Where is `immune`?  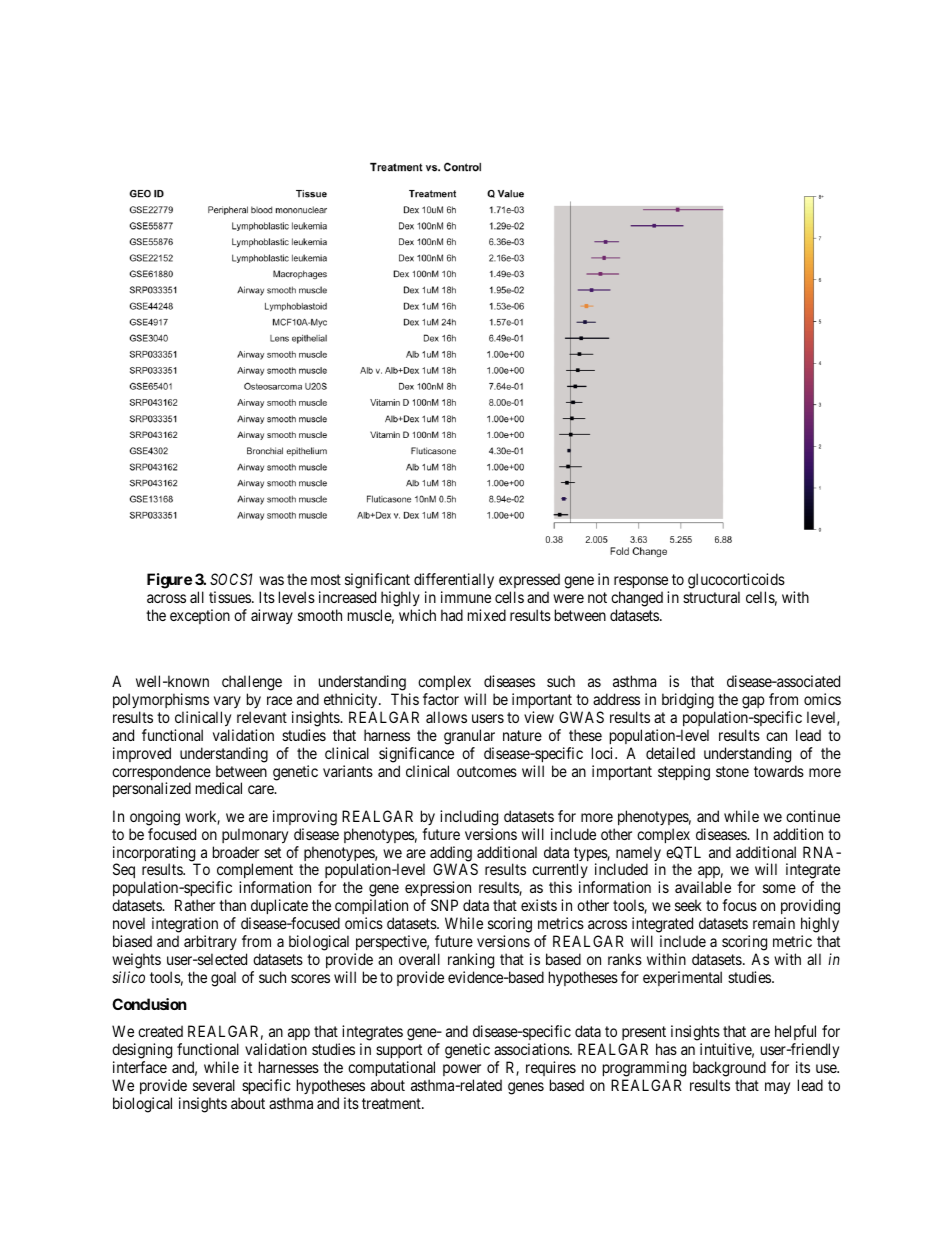
immune is located at coordinates (466, 597).
